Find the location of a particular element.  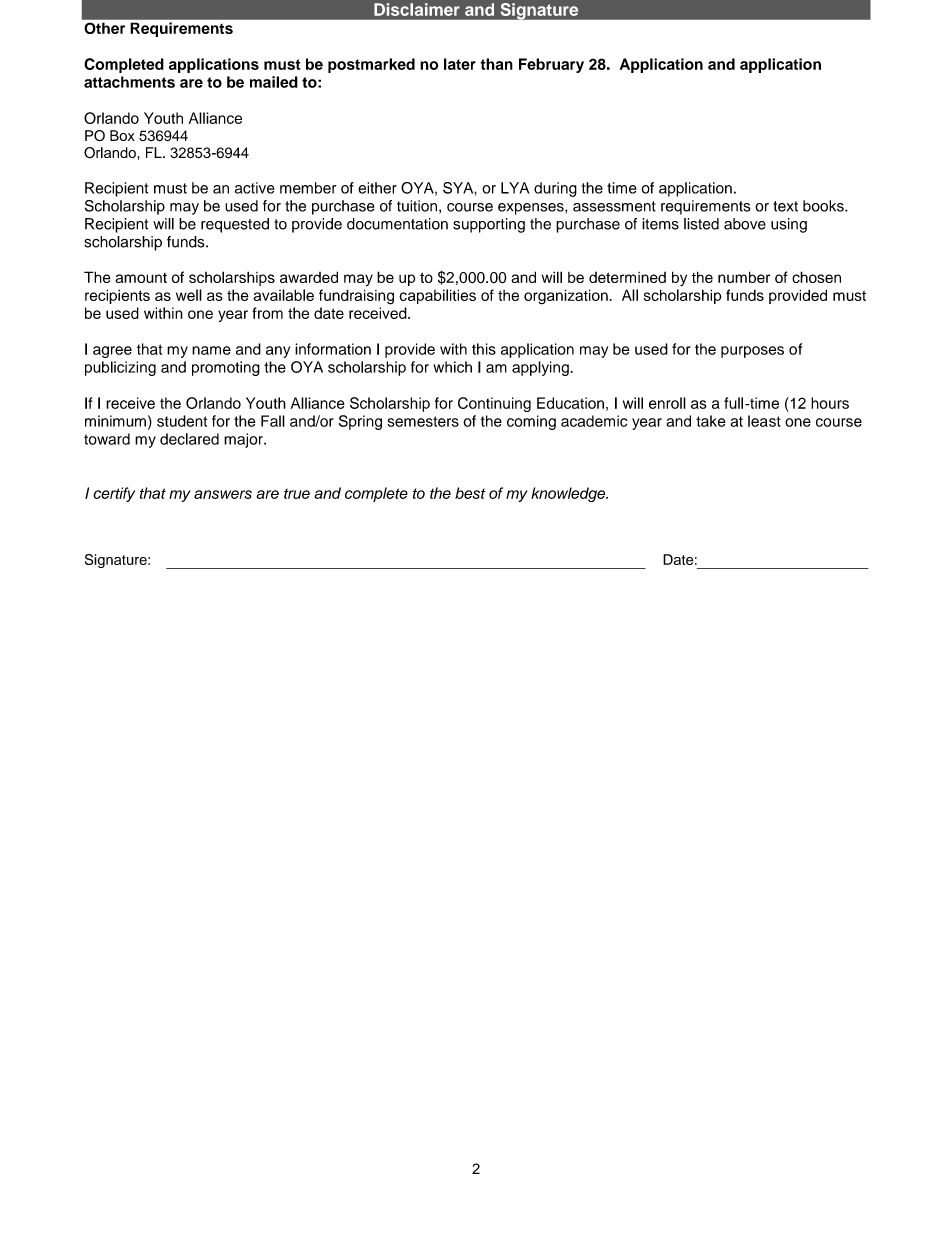

best is located at coordinates (470, 493).
